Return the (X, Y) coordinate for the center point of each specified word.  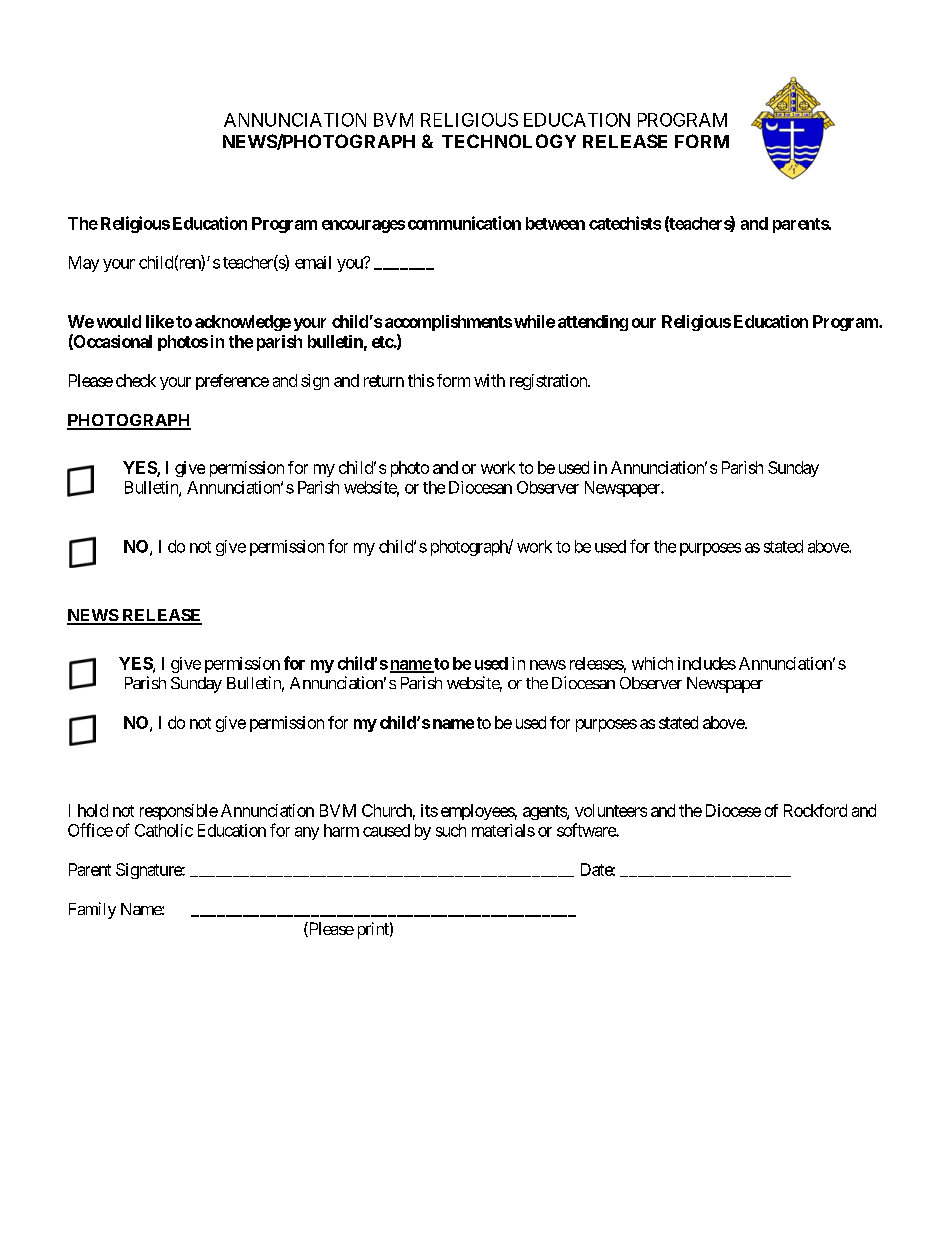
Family (92, 910)
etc (383, 342)
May (84, 264)
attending (593, 323)
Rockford (815, 810)
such (451, 830)
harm (341, 830)
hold (93, 810)
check (136, 380)
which (652, 663)
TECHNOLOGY (509, 141)
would (119, 321)
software (587, 830)
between (555, 223)
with (489, 380)
